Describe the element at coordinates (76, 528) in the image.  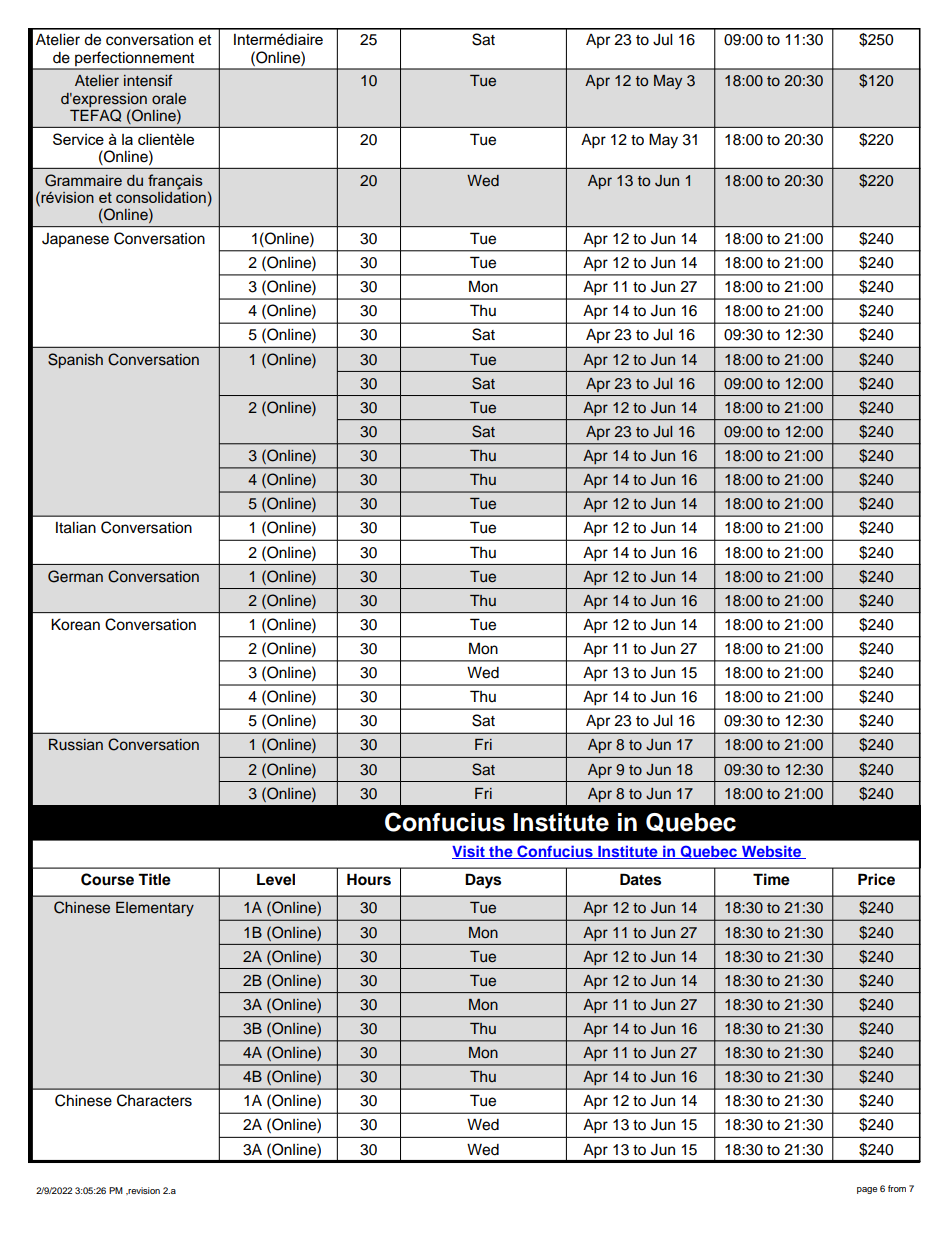
I see `Italian` at that location.
